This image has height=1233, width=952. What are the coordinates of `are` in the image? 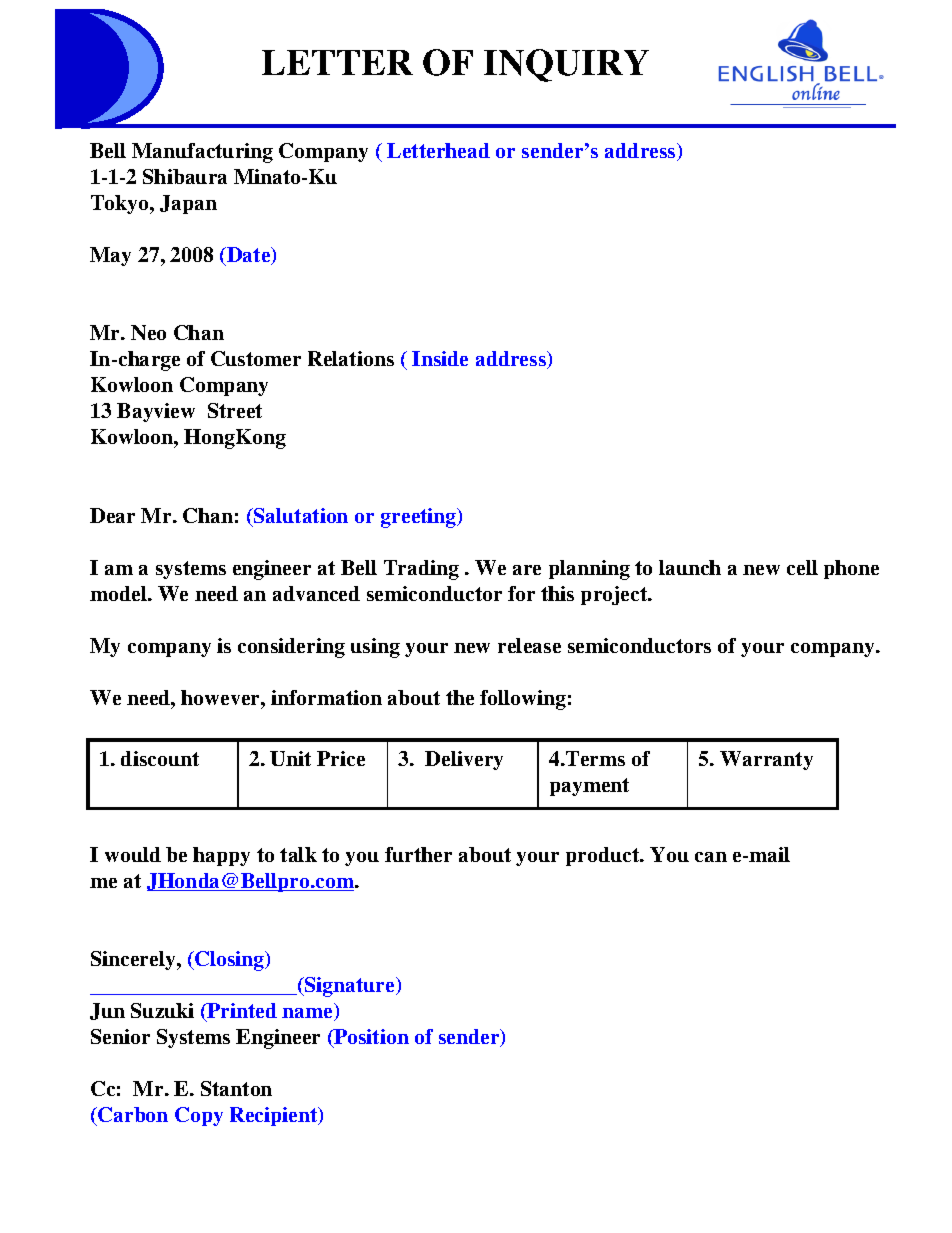 It's located at (527, 570).
